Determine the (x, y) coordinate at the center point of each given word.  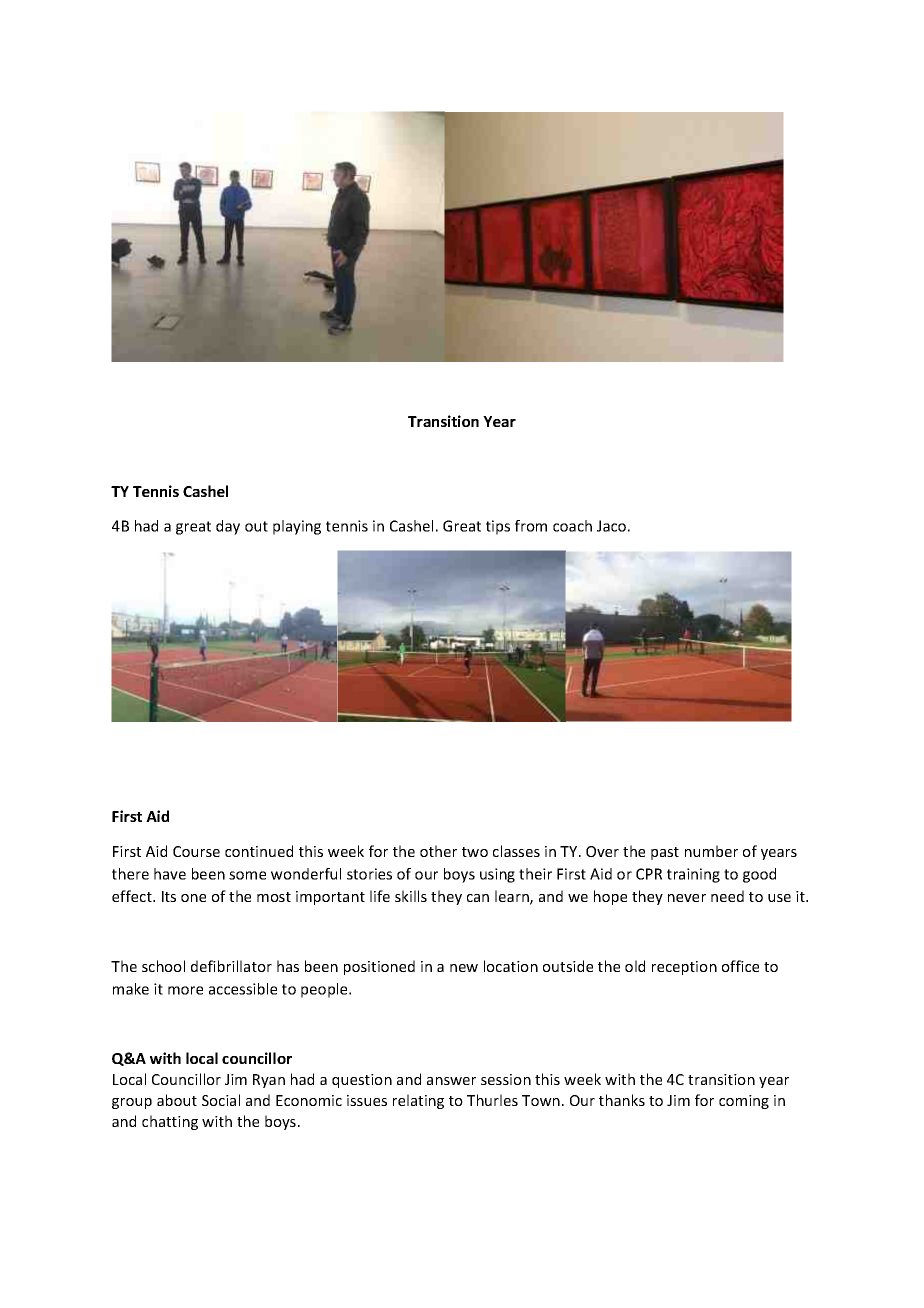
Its (169, 896)
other (438, 851)
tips (498, 527)
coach (572, 526)
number (711, 851)
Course (196, 851)
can (478, 898)
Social (221, 1100)
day (228, 527)
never (687, 898)
